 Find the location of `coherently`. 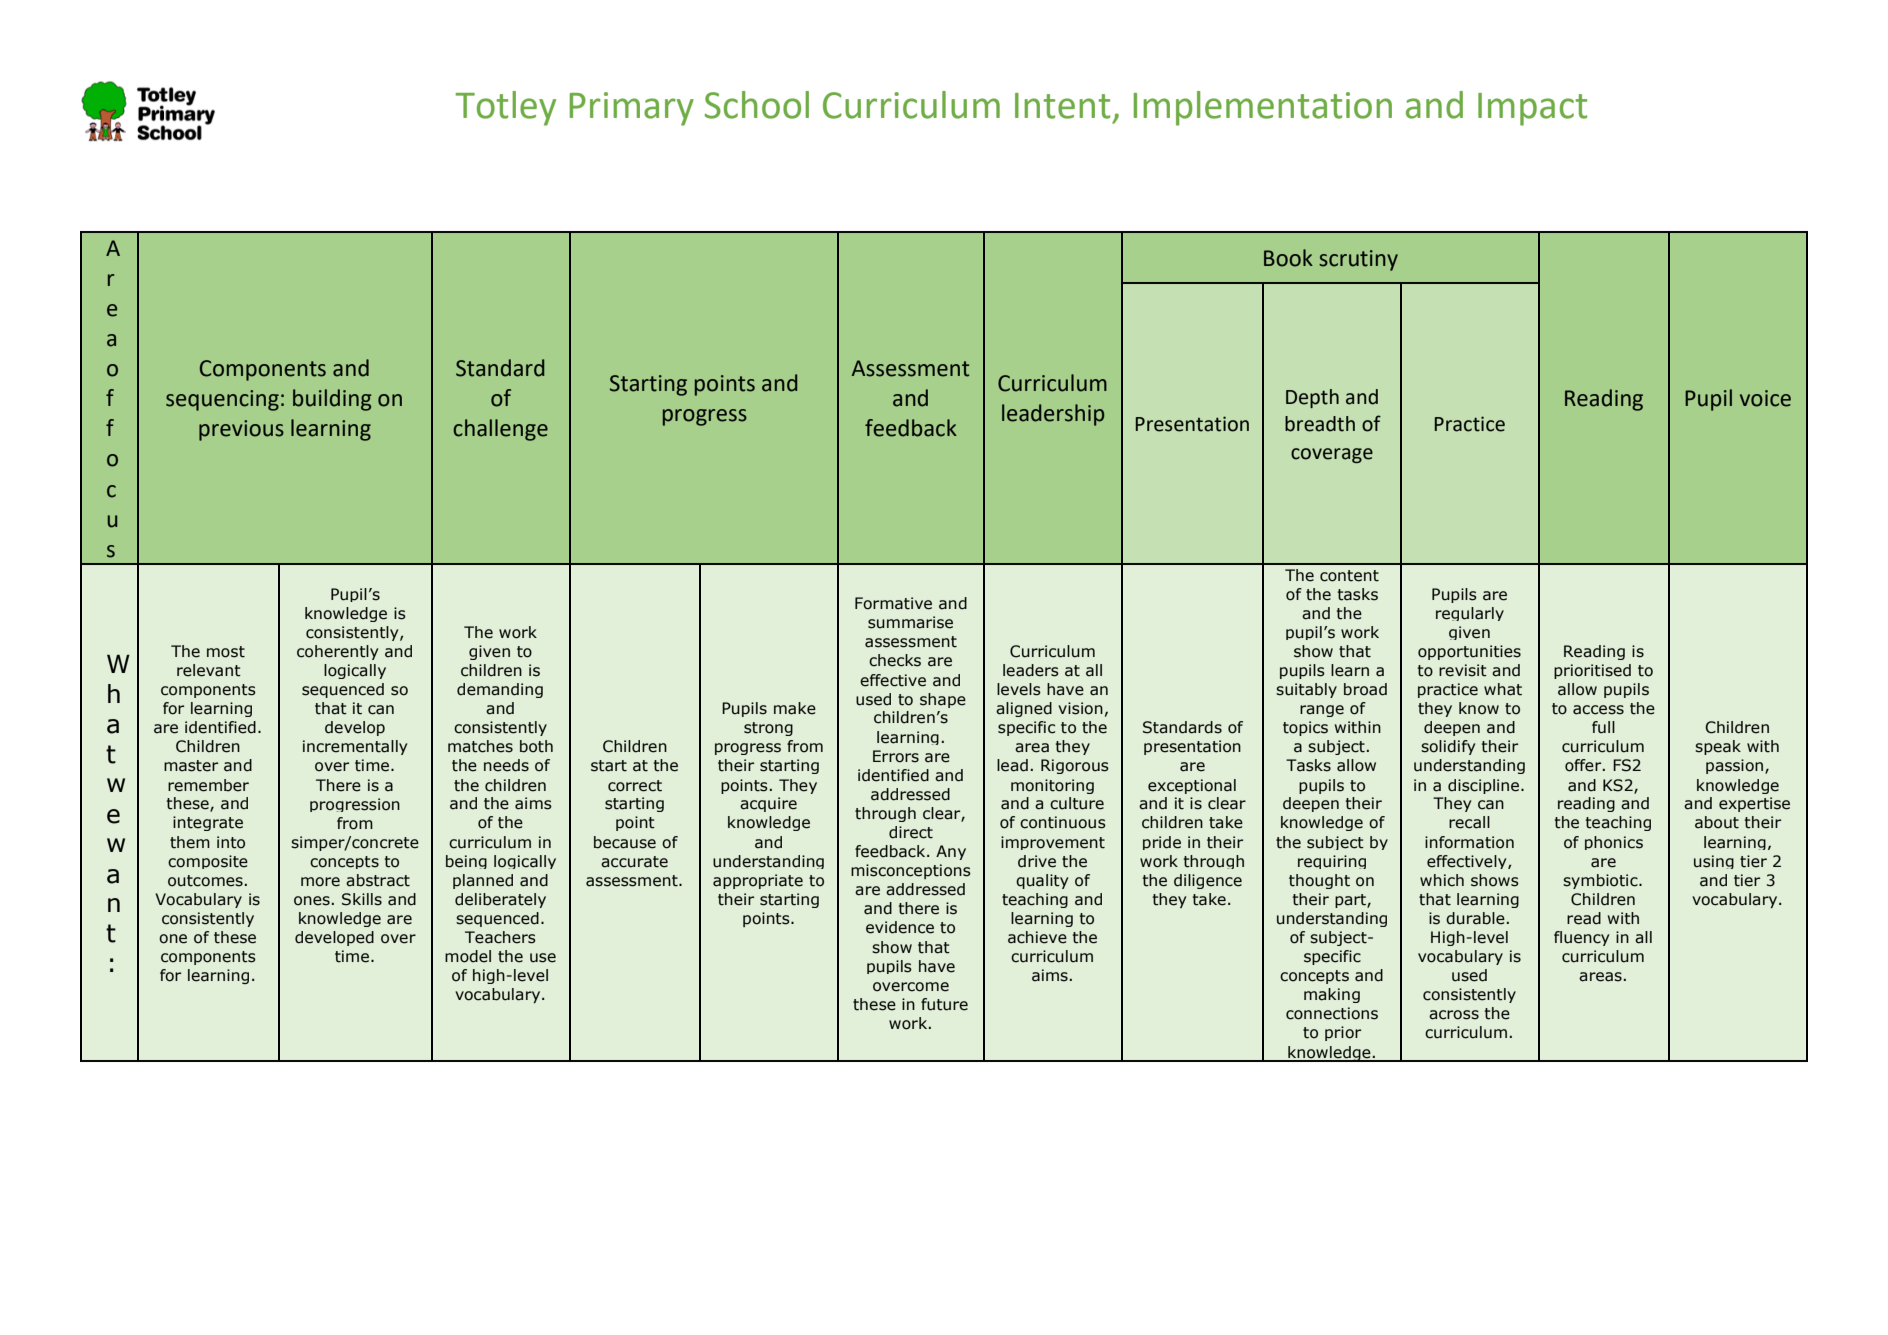

coherently is located at coordinates (337, 652).
